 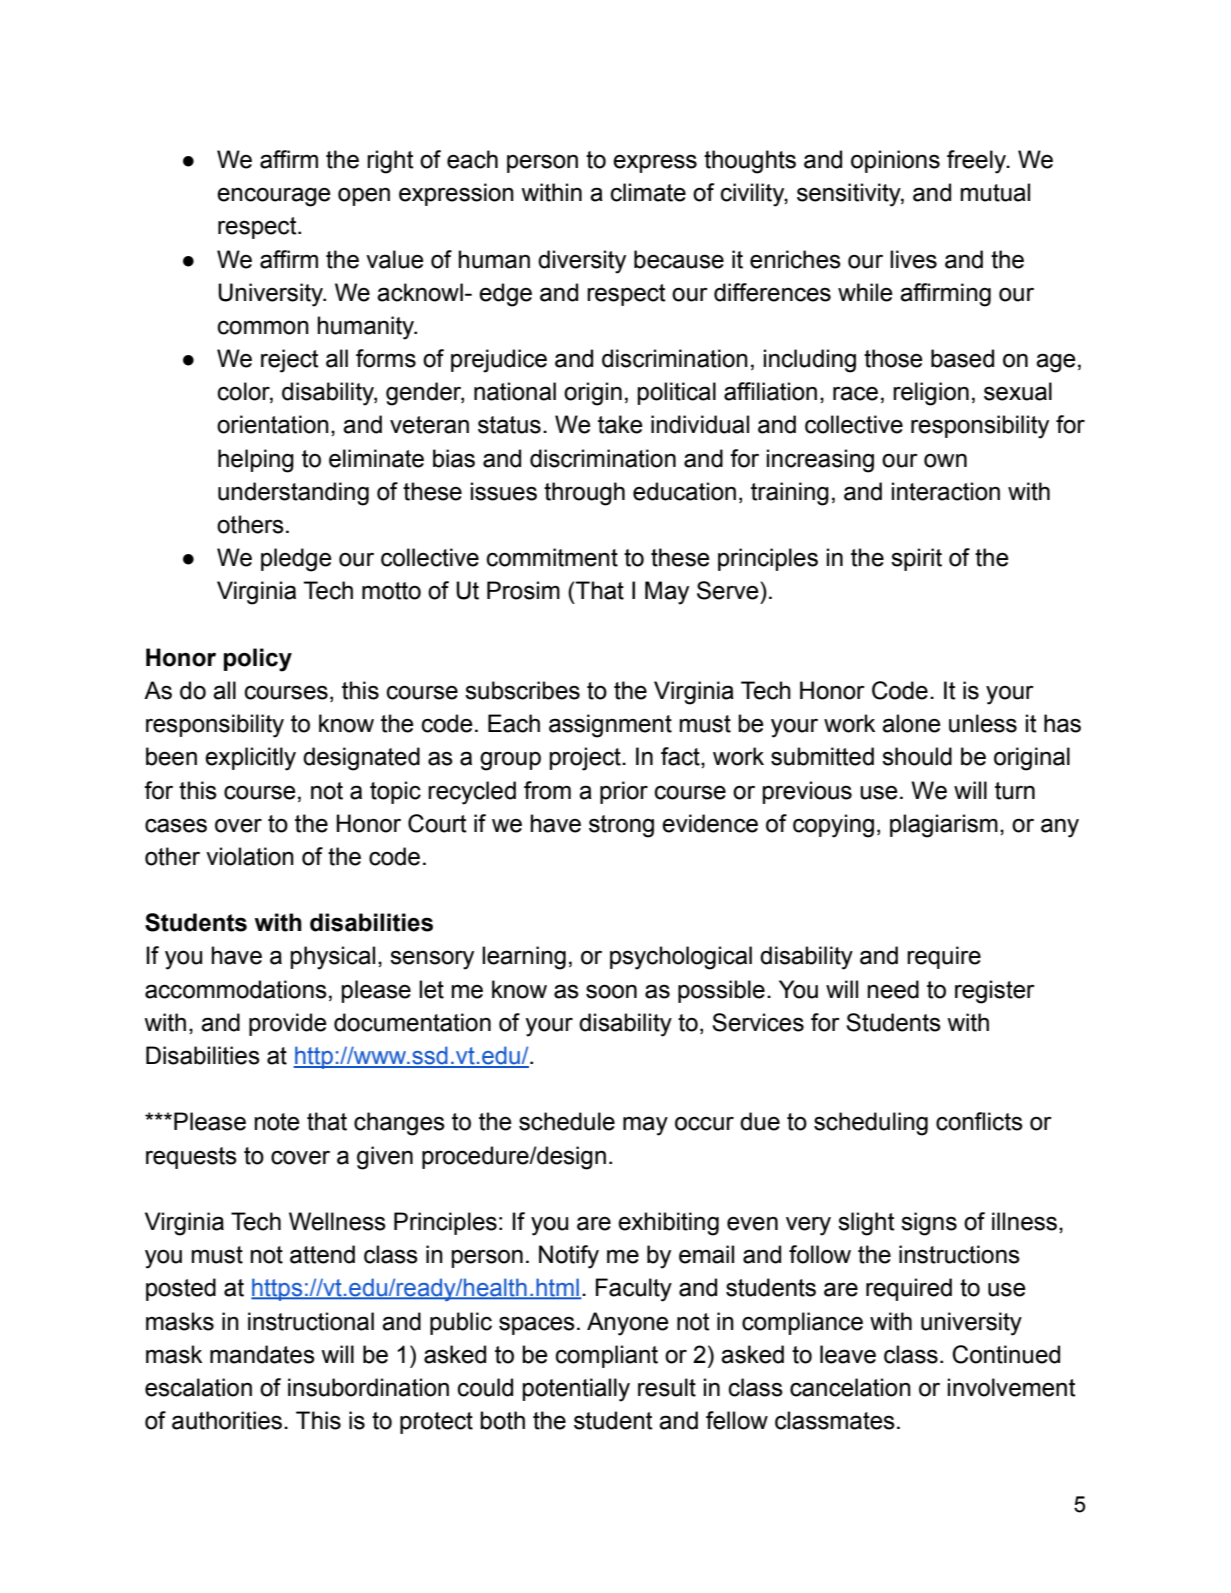 I want to click on mutual, so click(x=995, y=192).
